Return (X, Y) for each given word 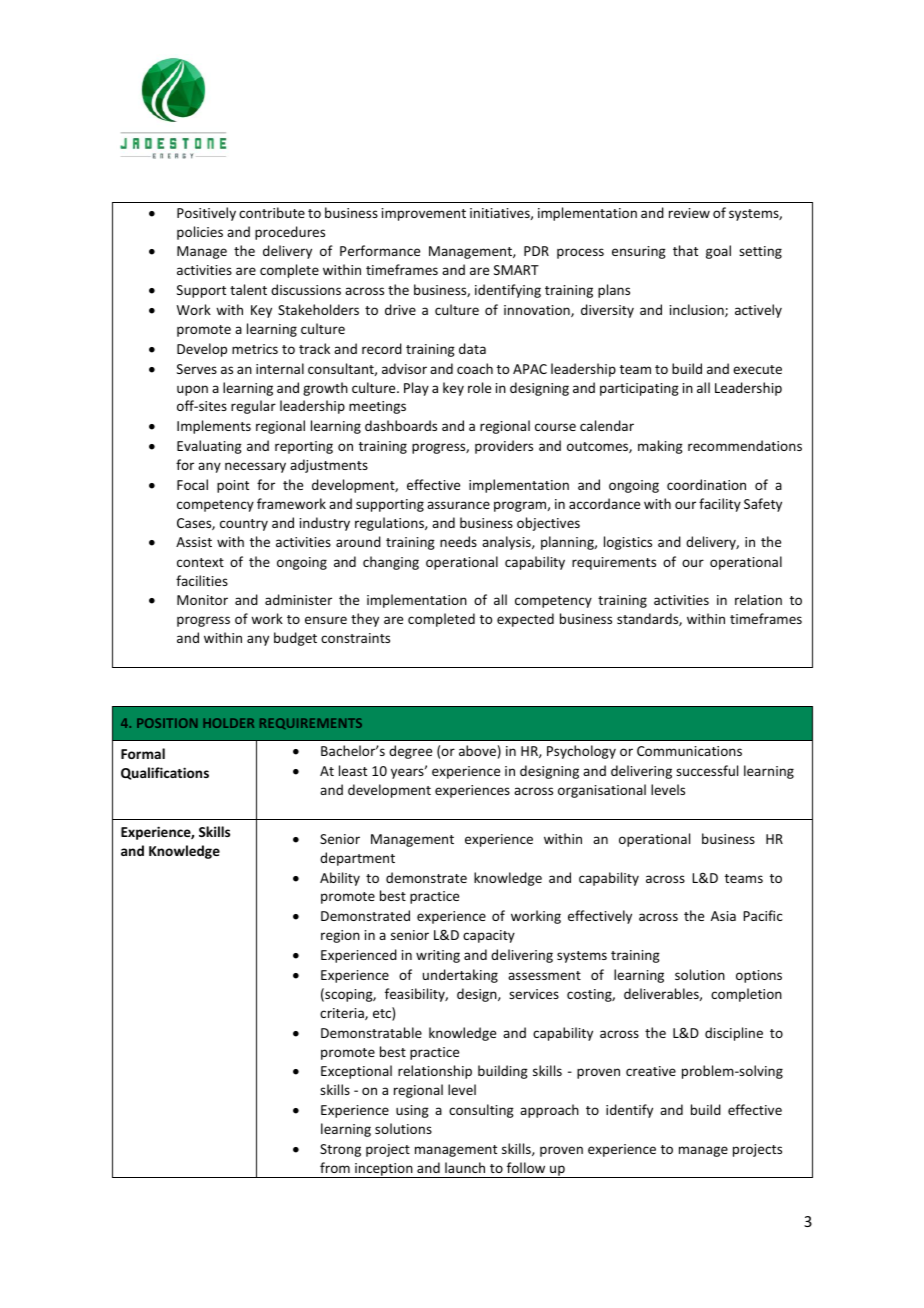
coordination (706, 484)
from (335, 1167)
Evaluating (209, 447)
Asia (723, 916)
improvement (424, 214)
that (685, 250)
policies (200, 233)
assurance (458, 505)
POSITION (167, 723)
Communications (689, 751)
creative (651, 1071)
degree (410, 752)
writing (438, 956)
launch (465, 1167)
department (357, 859)
